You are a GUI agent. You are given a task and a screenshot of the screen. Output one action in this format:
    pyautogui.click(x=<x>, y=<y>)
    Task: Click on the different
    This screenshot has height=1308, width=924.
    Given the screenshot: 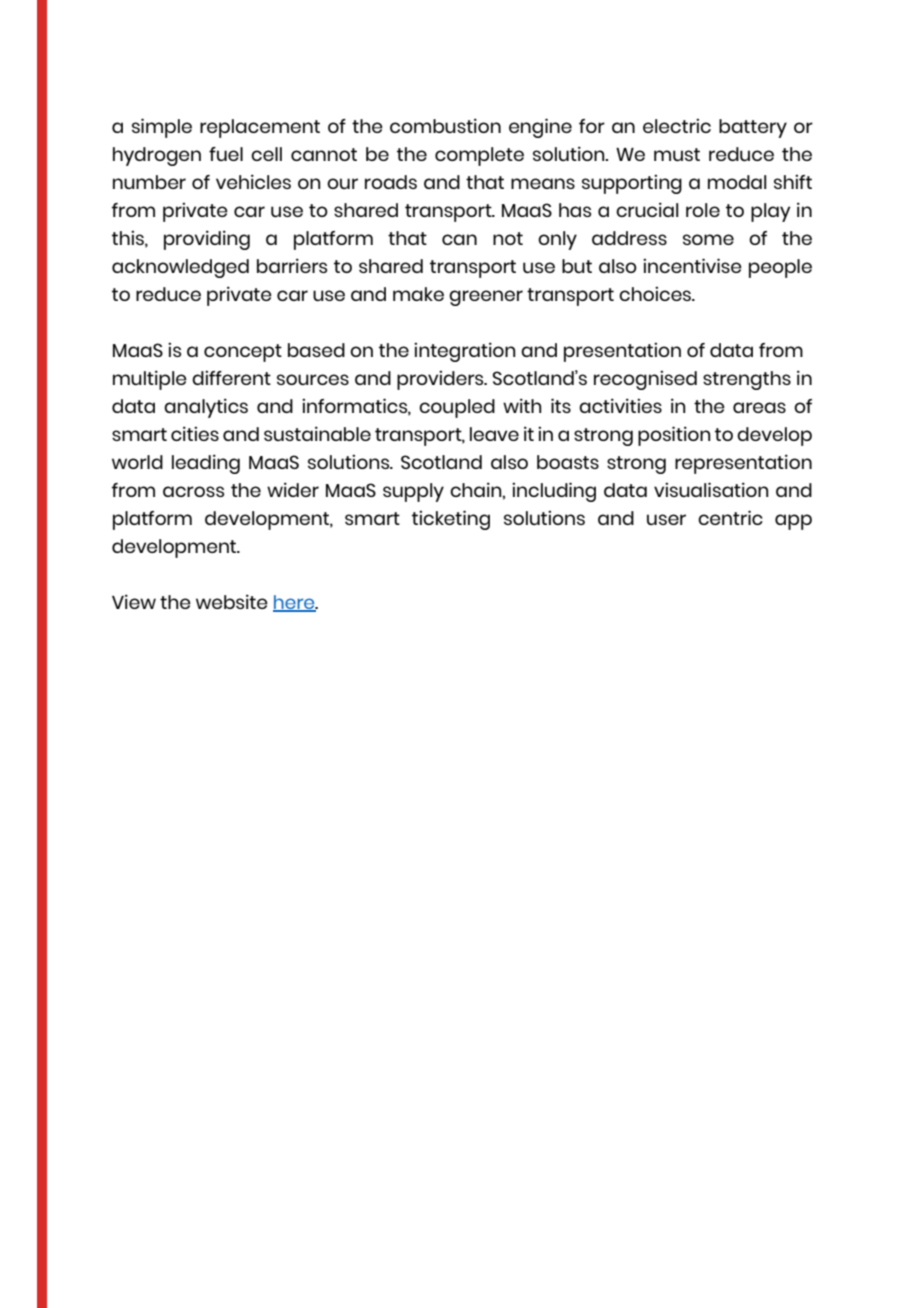 What is the action you would take?
    pyautogui.click(x=231, y=378)
